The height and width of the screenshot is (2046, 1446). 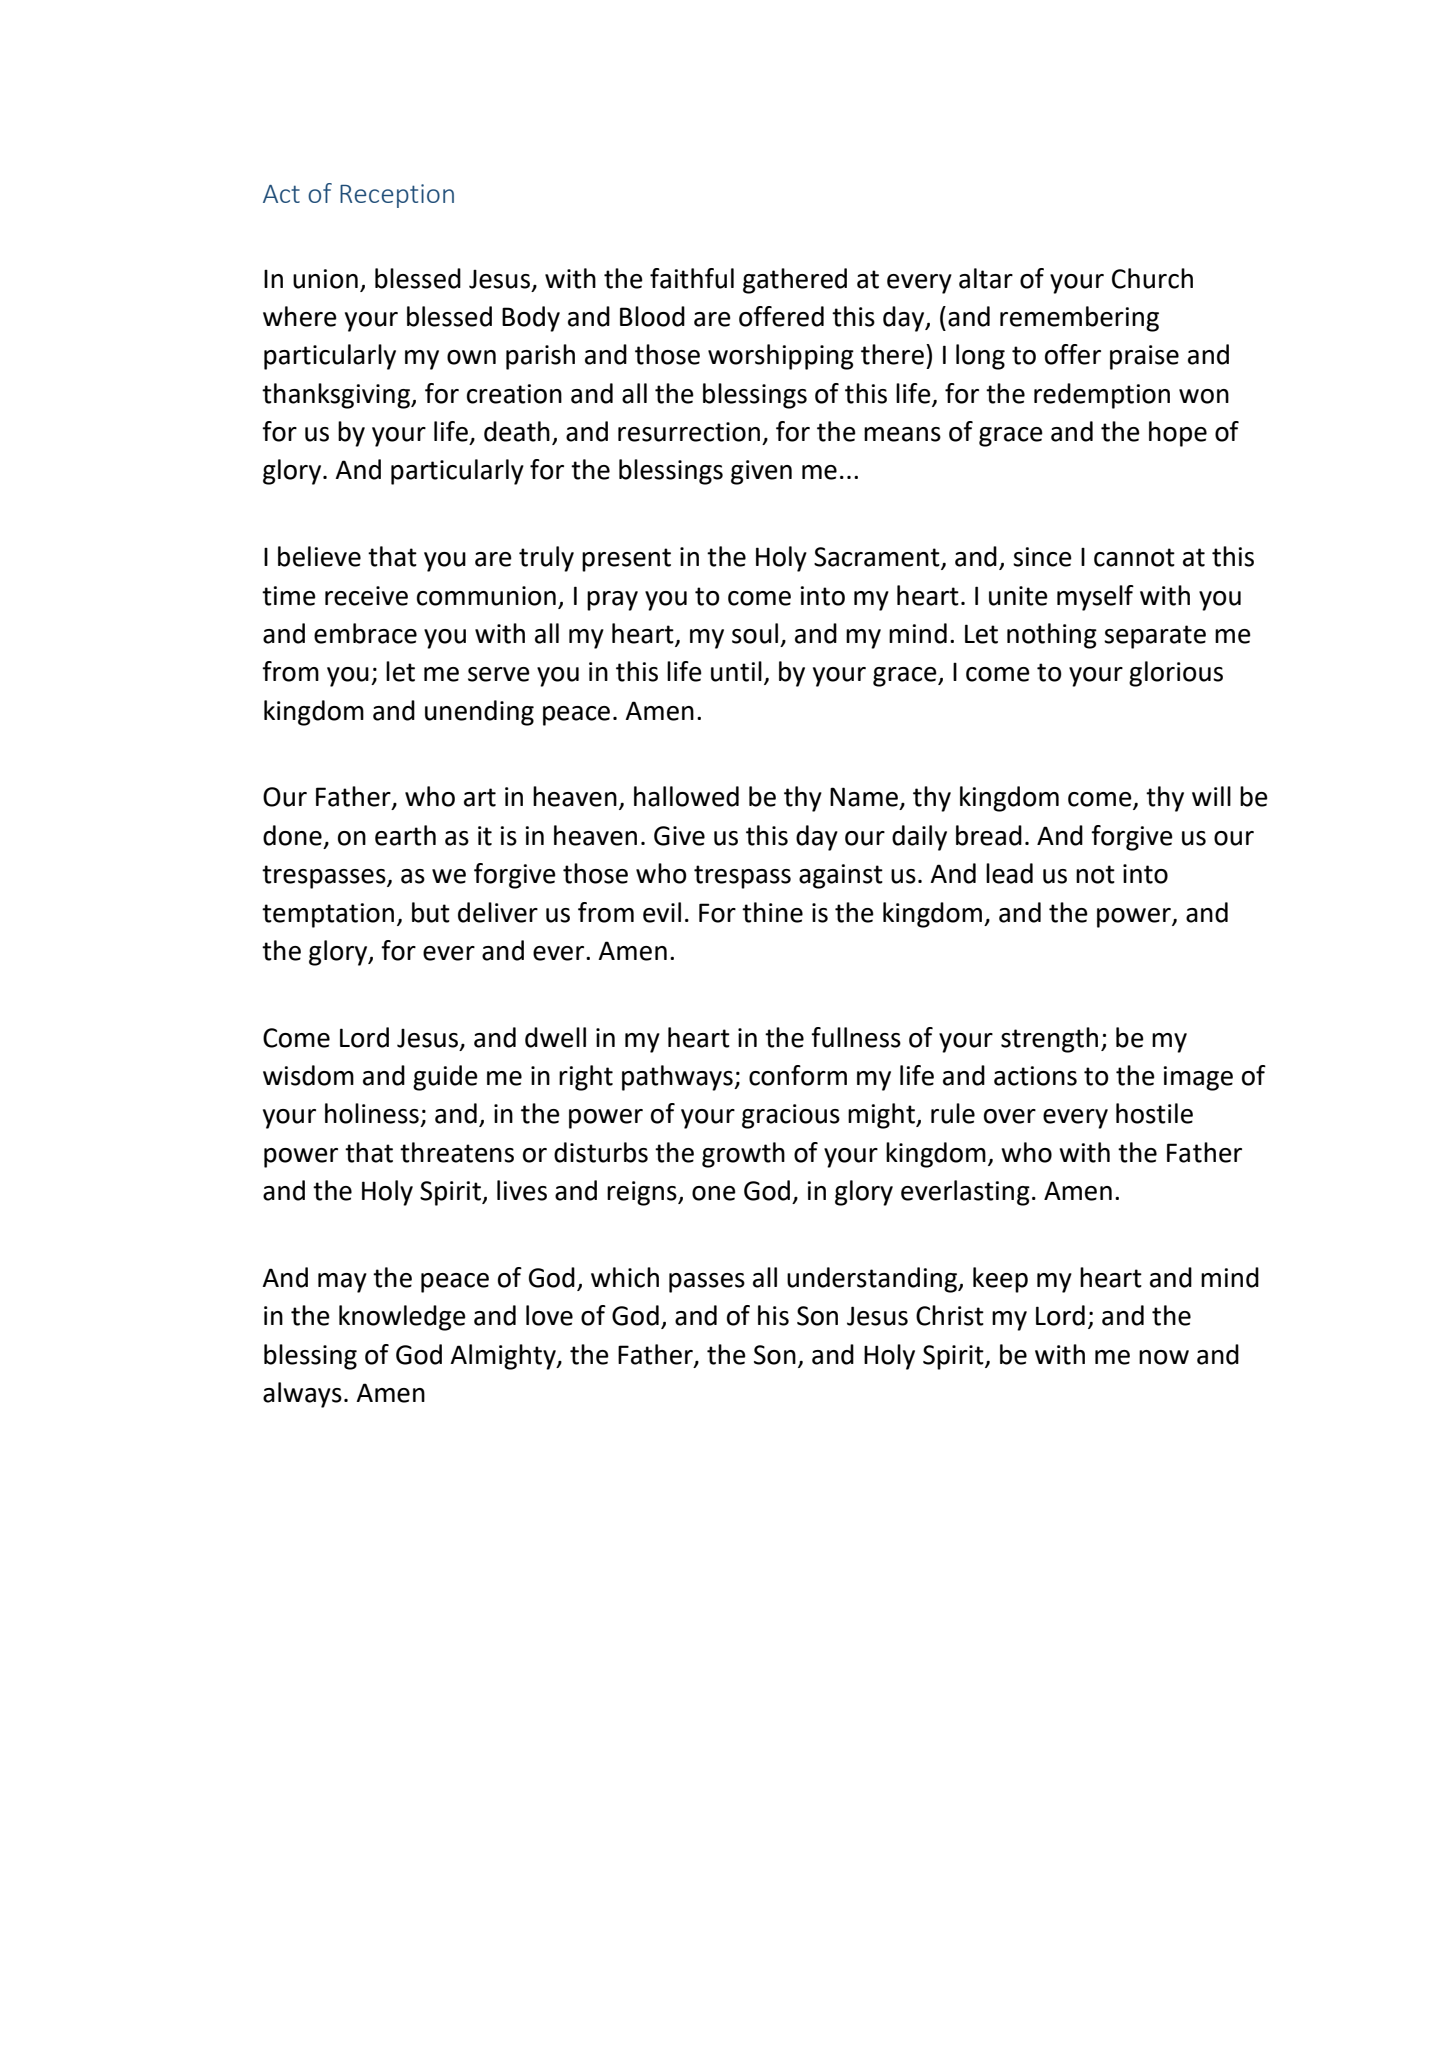 I want to click on soul, so click(x=755, y=633).
